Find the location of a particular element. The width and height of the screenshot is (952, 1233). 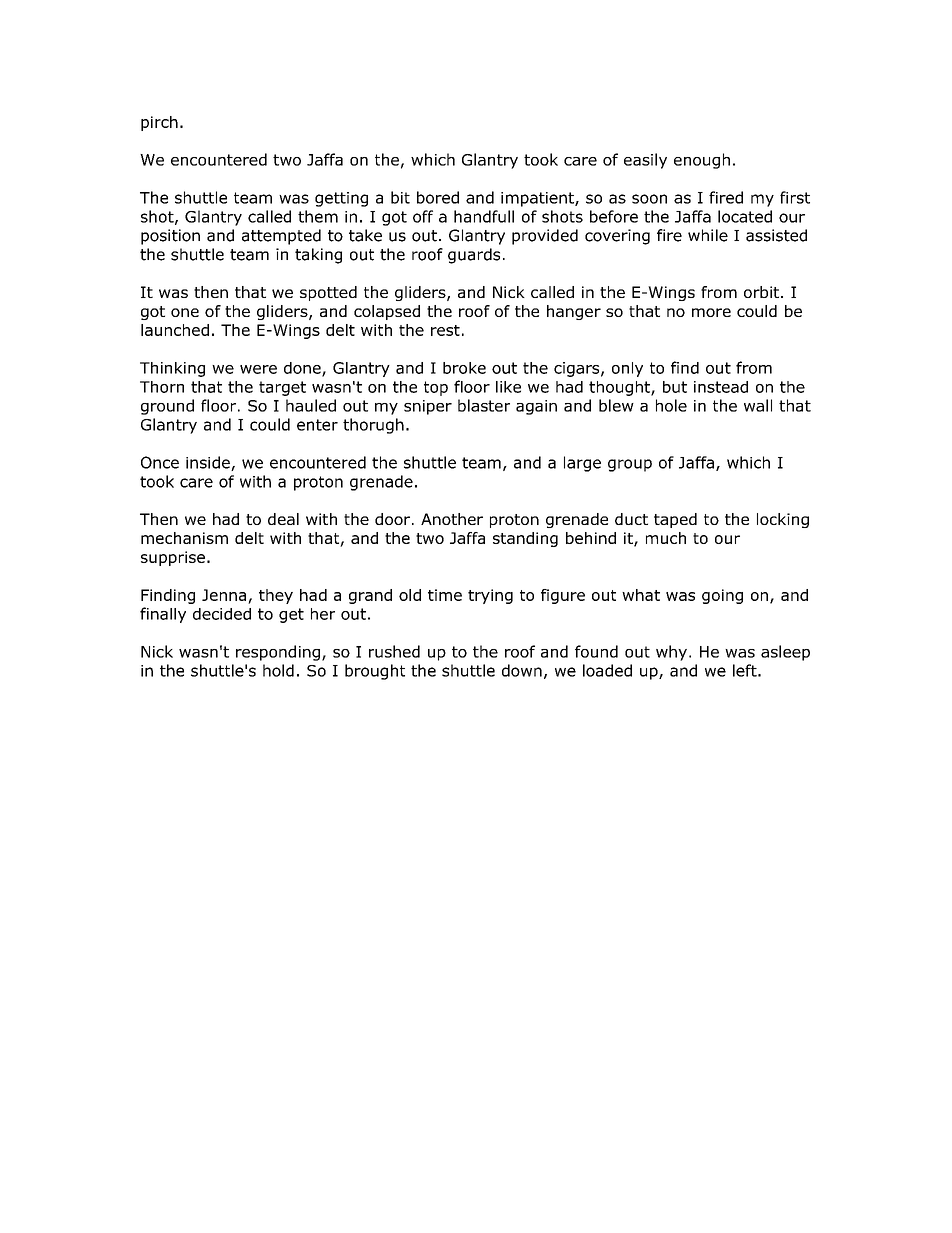

wall is located at coordinates (758, 405).
